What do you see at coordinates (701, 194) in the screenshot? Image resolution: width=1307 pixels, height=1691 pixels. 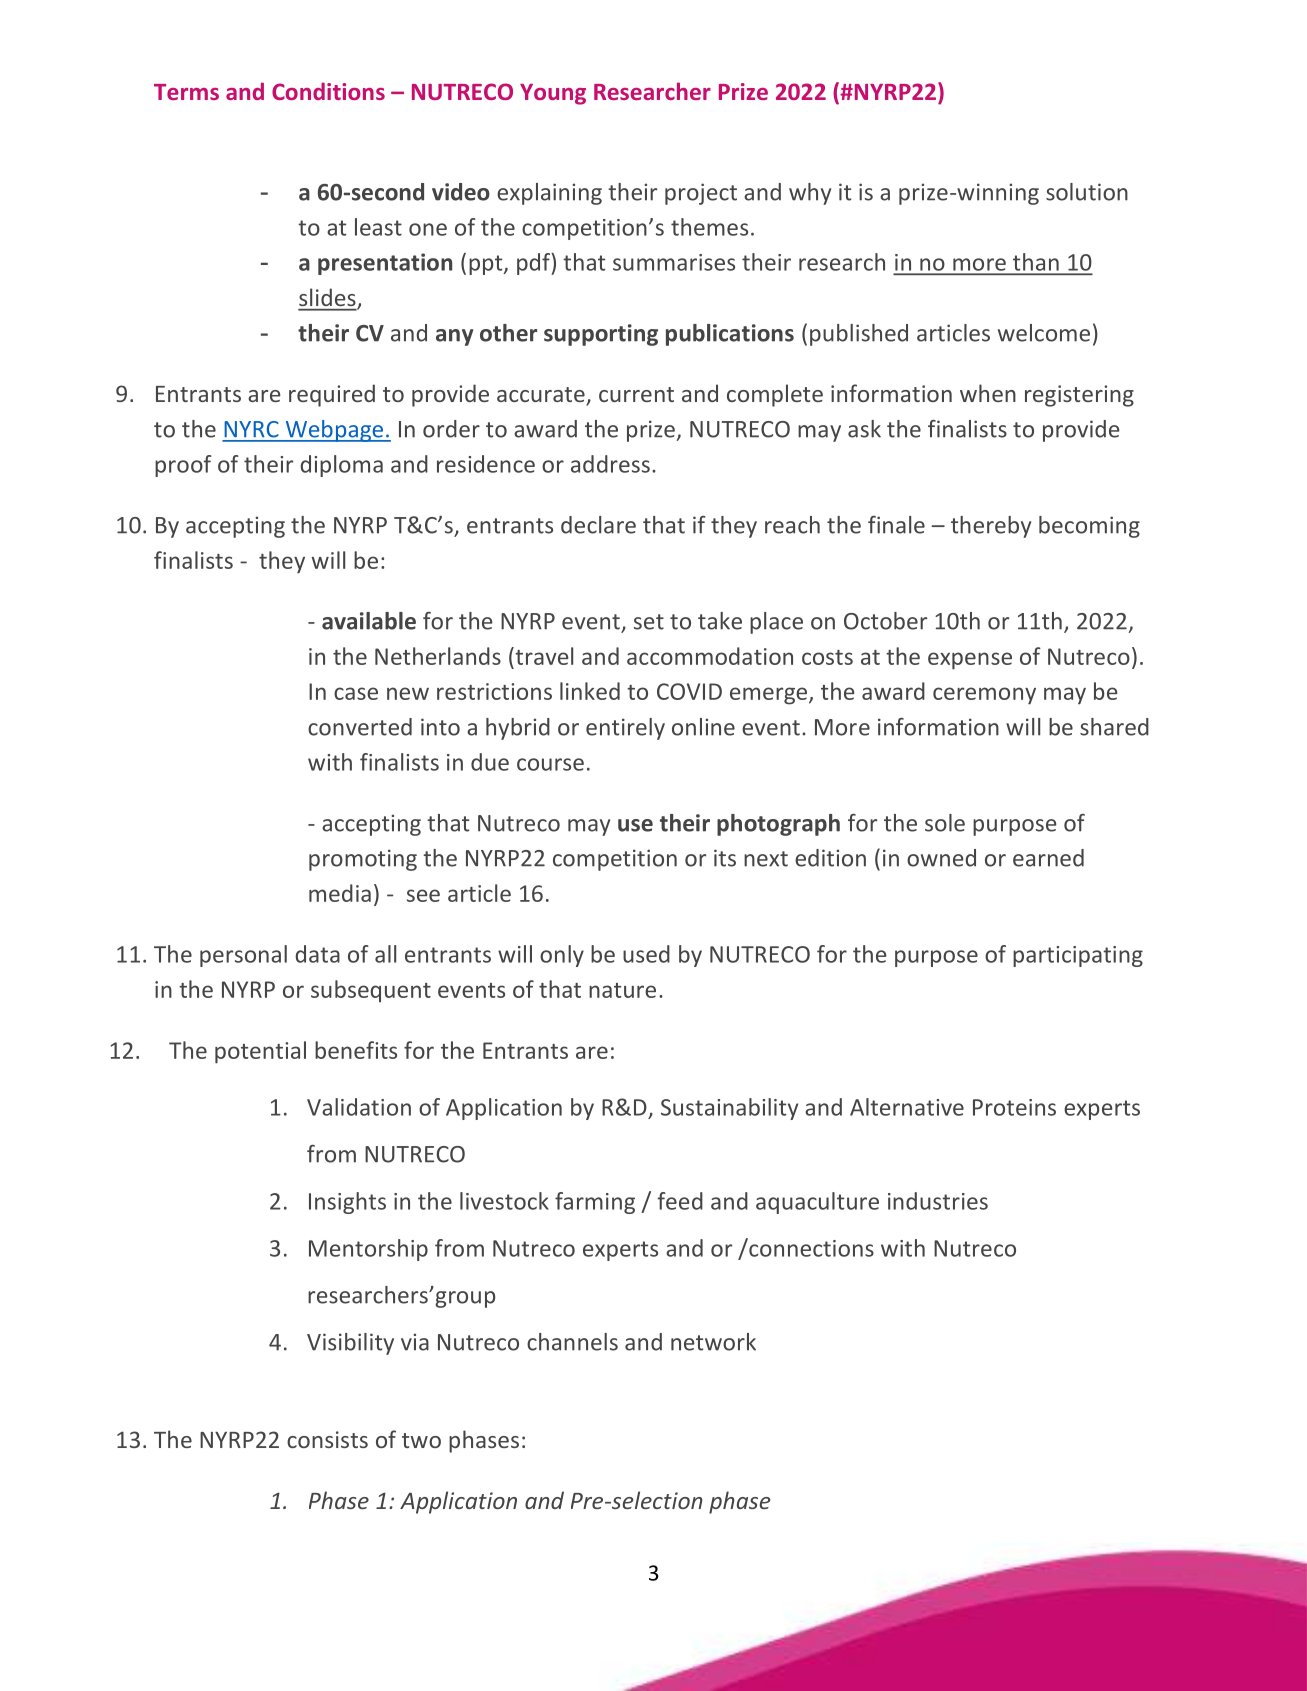 I see `project` at bounding box center [701, 194].
